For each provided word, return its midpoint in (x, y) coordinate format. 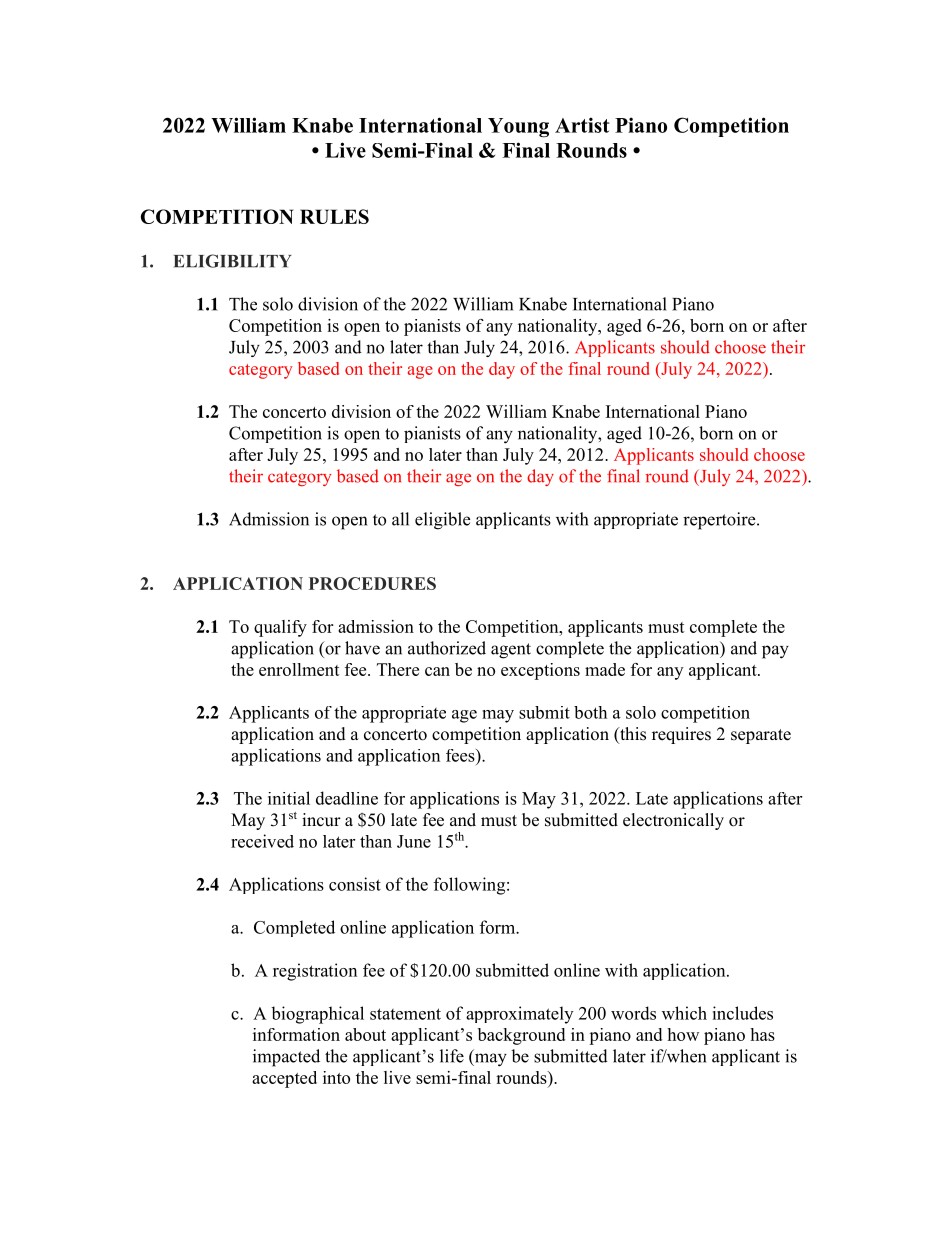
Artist (582, 125)
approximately (519, 1015)
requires (681, 735)
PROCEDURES (372, 583)
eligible (442, 521)
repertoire (720, 521)
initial (289, 798)
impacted (286, 1058)
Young (518, 128)
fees (461, 755)
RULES (334, 216)
